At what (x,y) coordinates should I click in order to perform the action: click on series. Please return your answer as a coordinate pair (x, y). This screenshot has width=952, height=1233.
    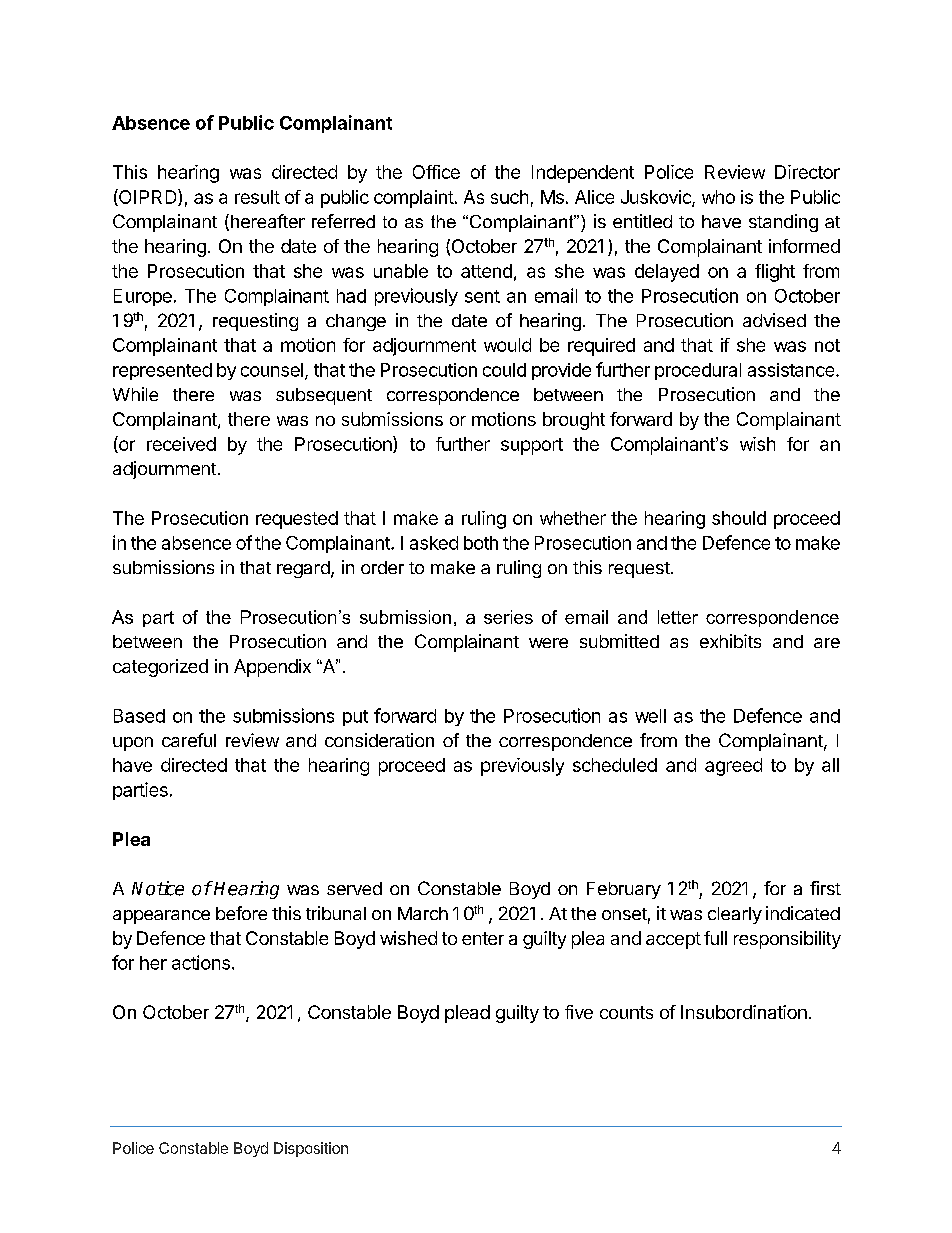
    Looking at the image, I should click on (508, 617).
